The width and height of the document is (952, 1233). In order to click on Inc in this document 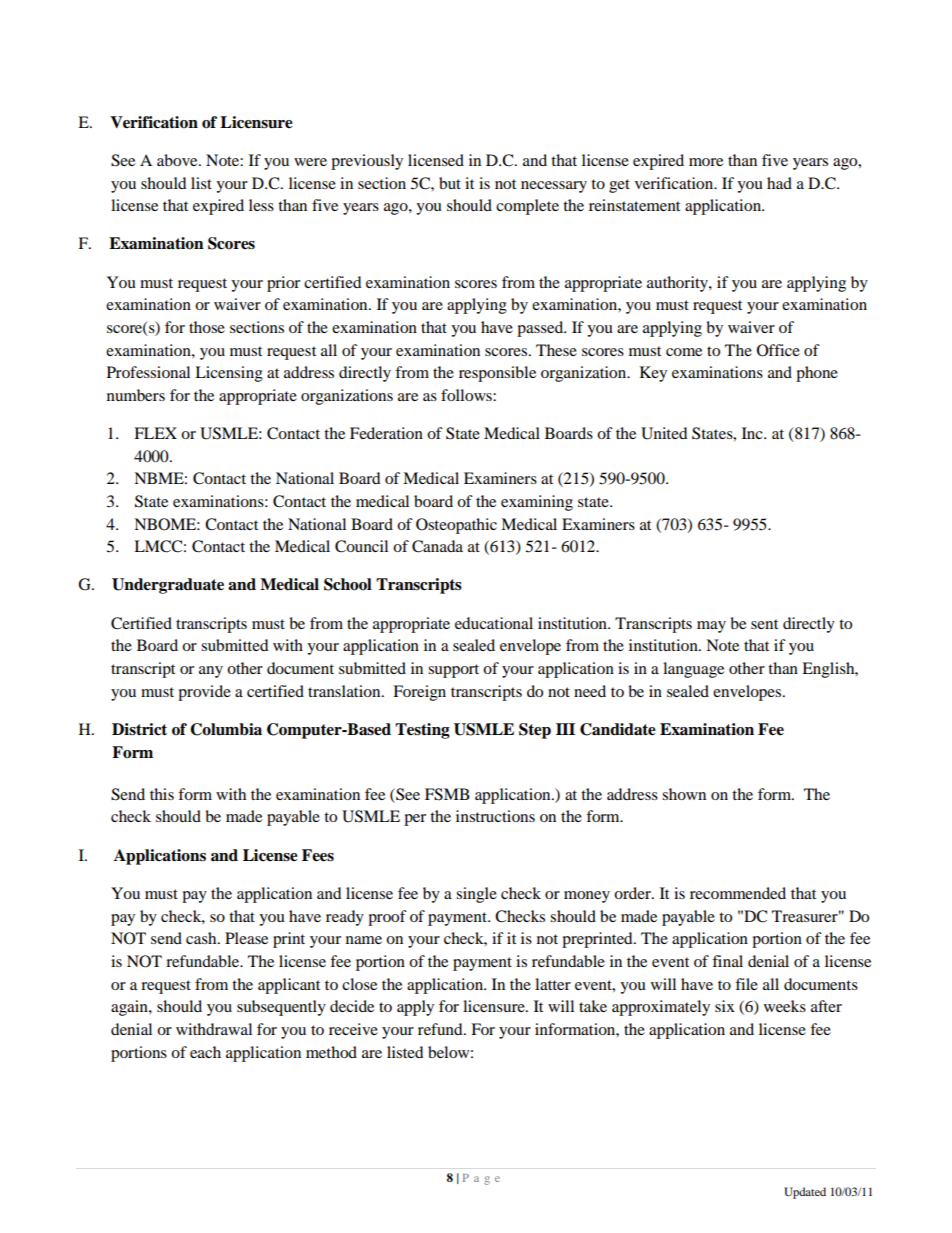, I will do `click(753, 433)`.
